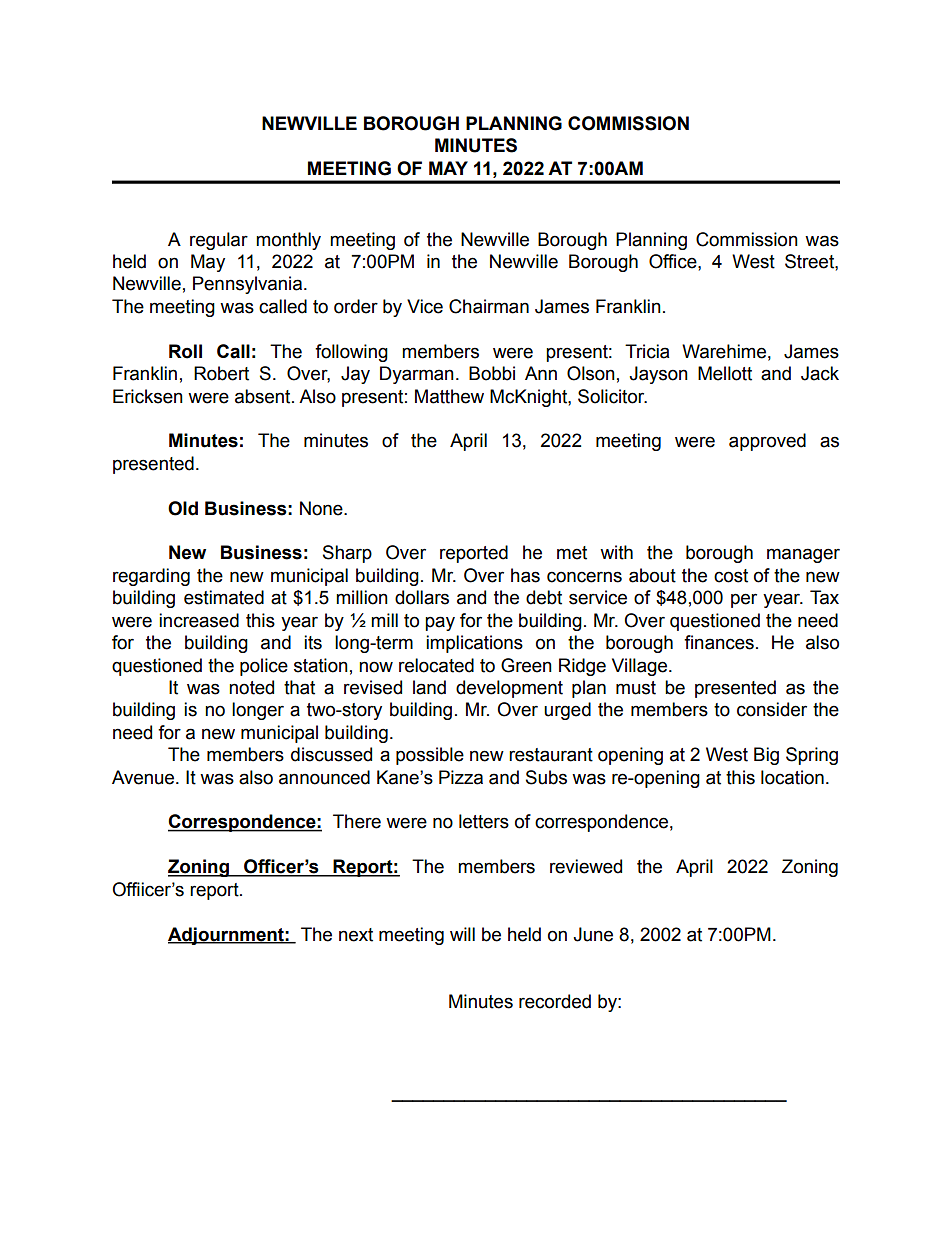 This screenshot has width=952, height=1233. I want to click on per, so click(744, 600).
